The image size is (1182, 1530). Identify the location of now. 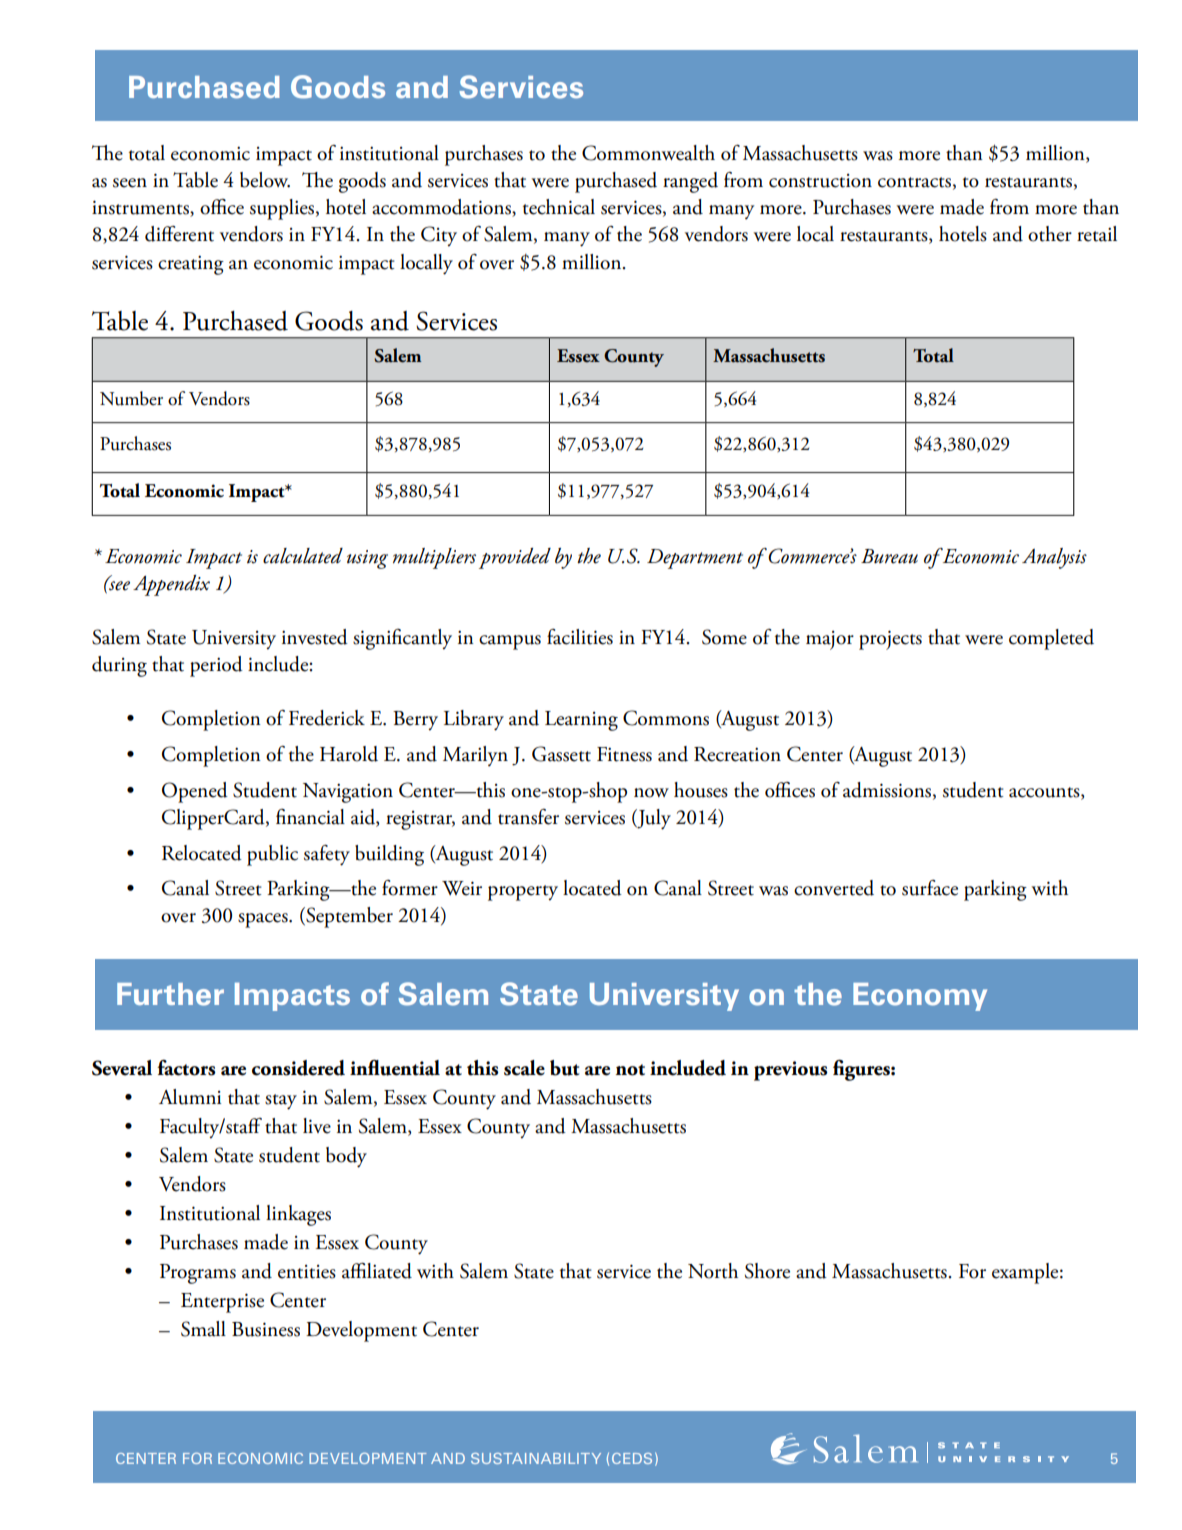
(651, 793).
